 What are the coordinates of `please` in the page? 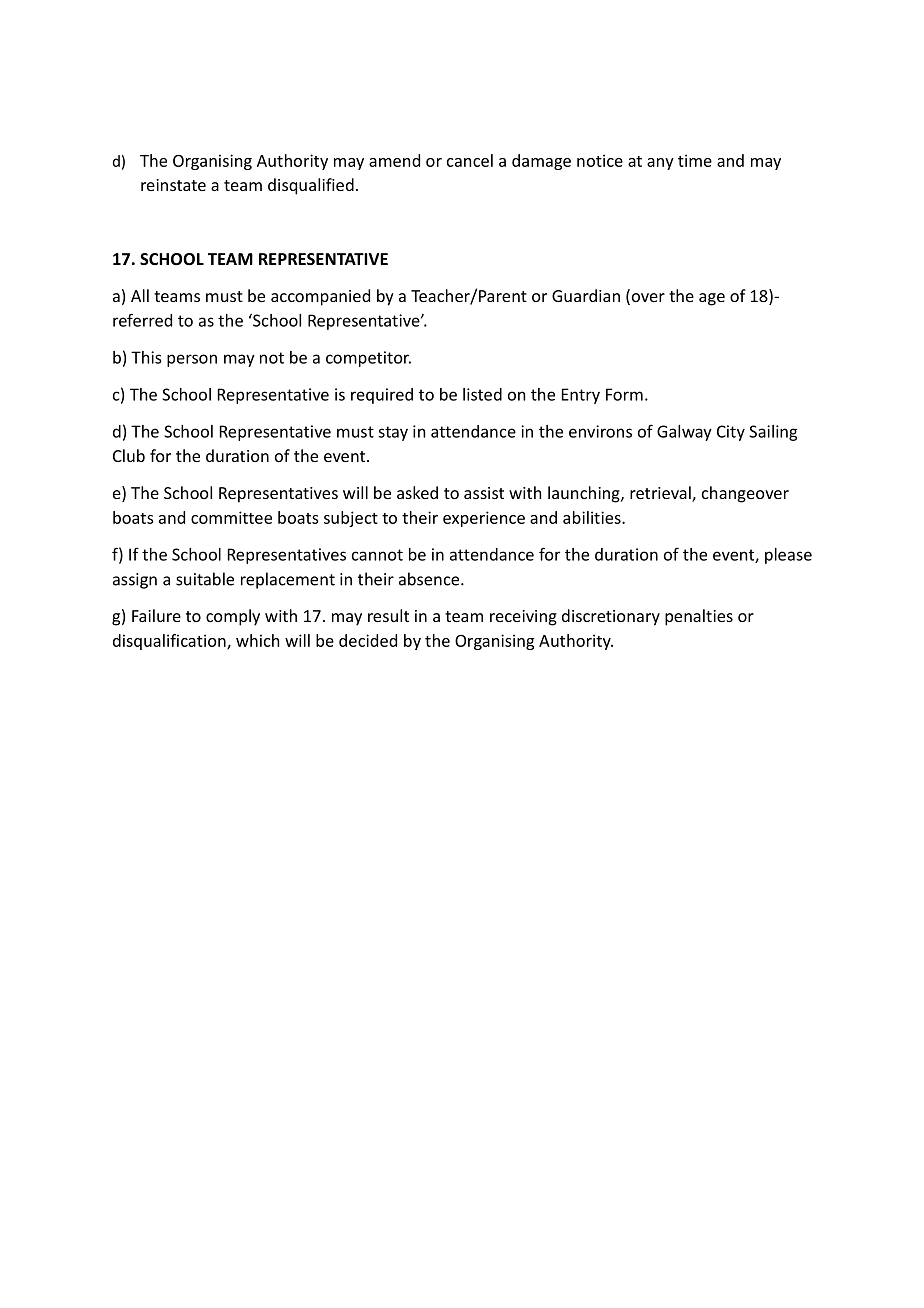 It's located at (788, 556).
